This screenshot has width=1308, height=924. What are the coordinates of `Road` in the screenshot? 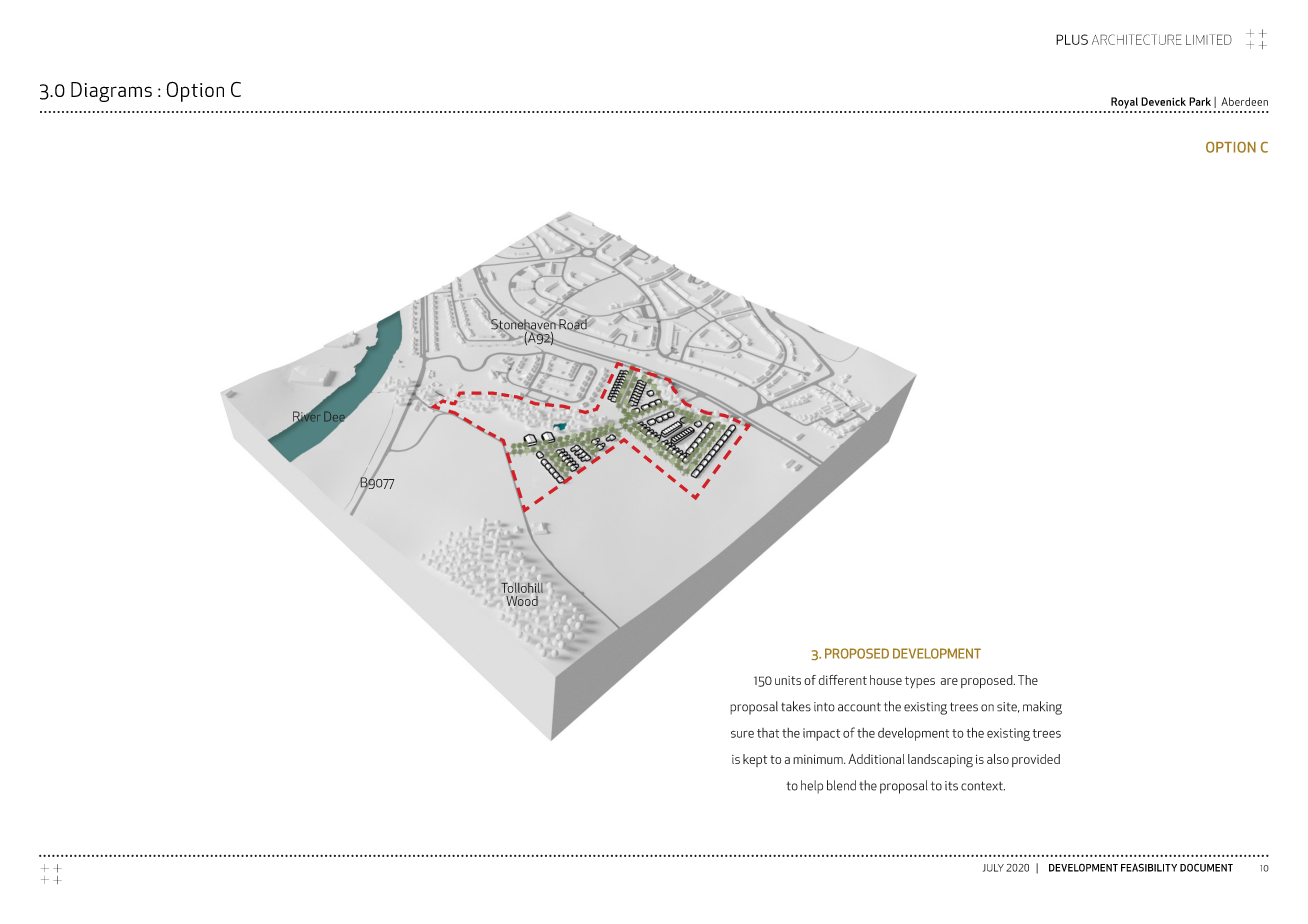 It's located at (573, 324).
